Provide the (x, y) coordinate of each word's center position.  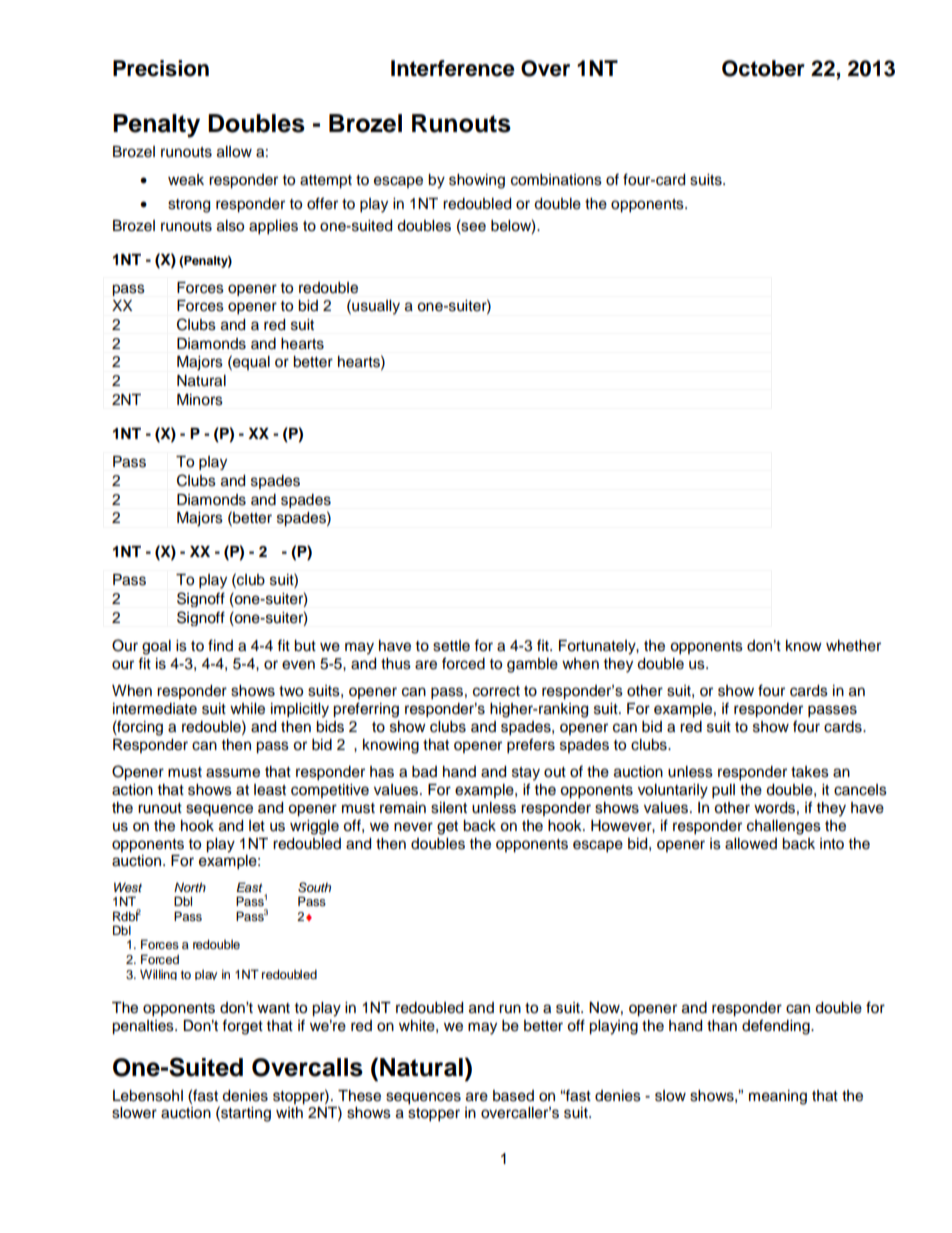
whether (853, 646)
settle (451, 646)
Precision (161, 68)
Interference (453, 68)
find (220, 645)
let (257, 826)
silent (449, 808)
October (763, 68)
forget (242, 1027)
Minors (200, 400)
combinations (556, 180)
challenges (784, 827)
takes (810, 772)
